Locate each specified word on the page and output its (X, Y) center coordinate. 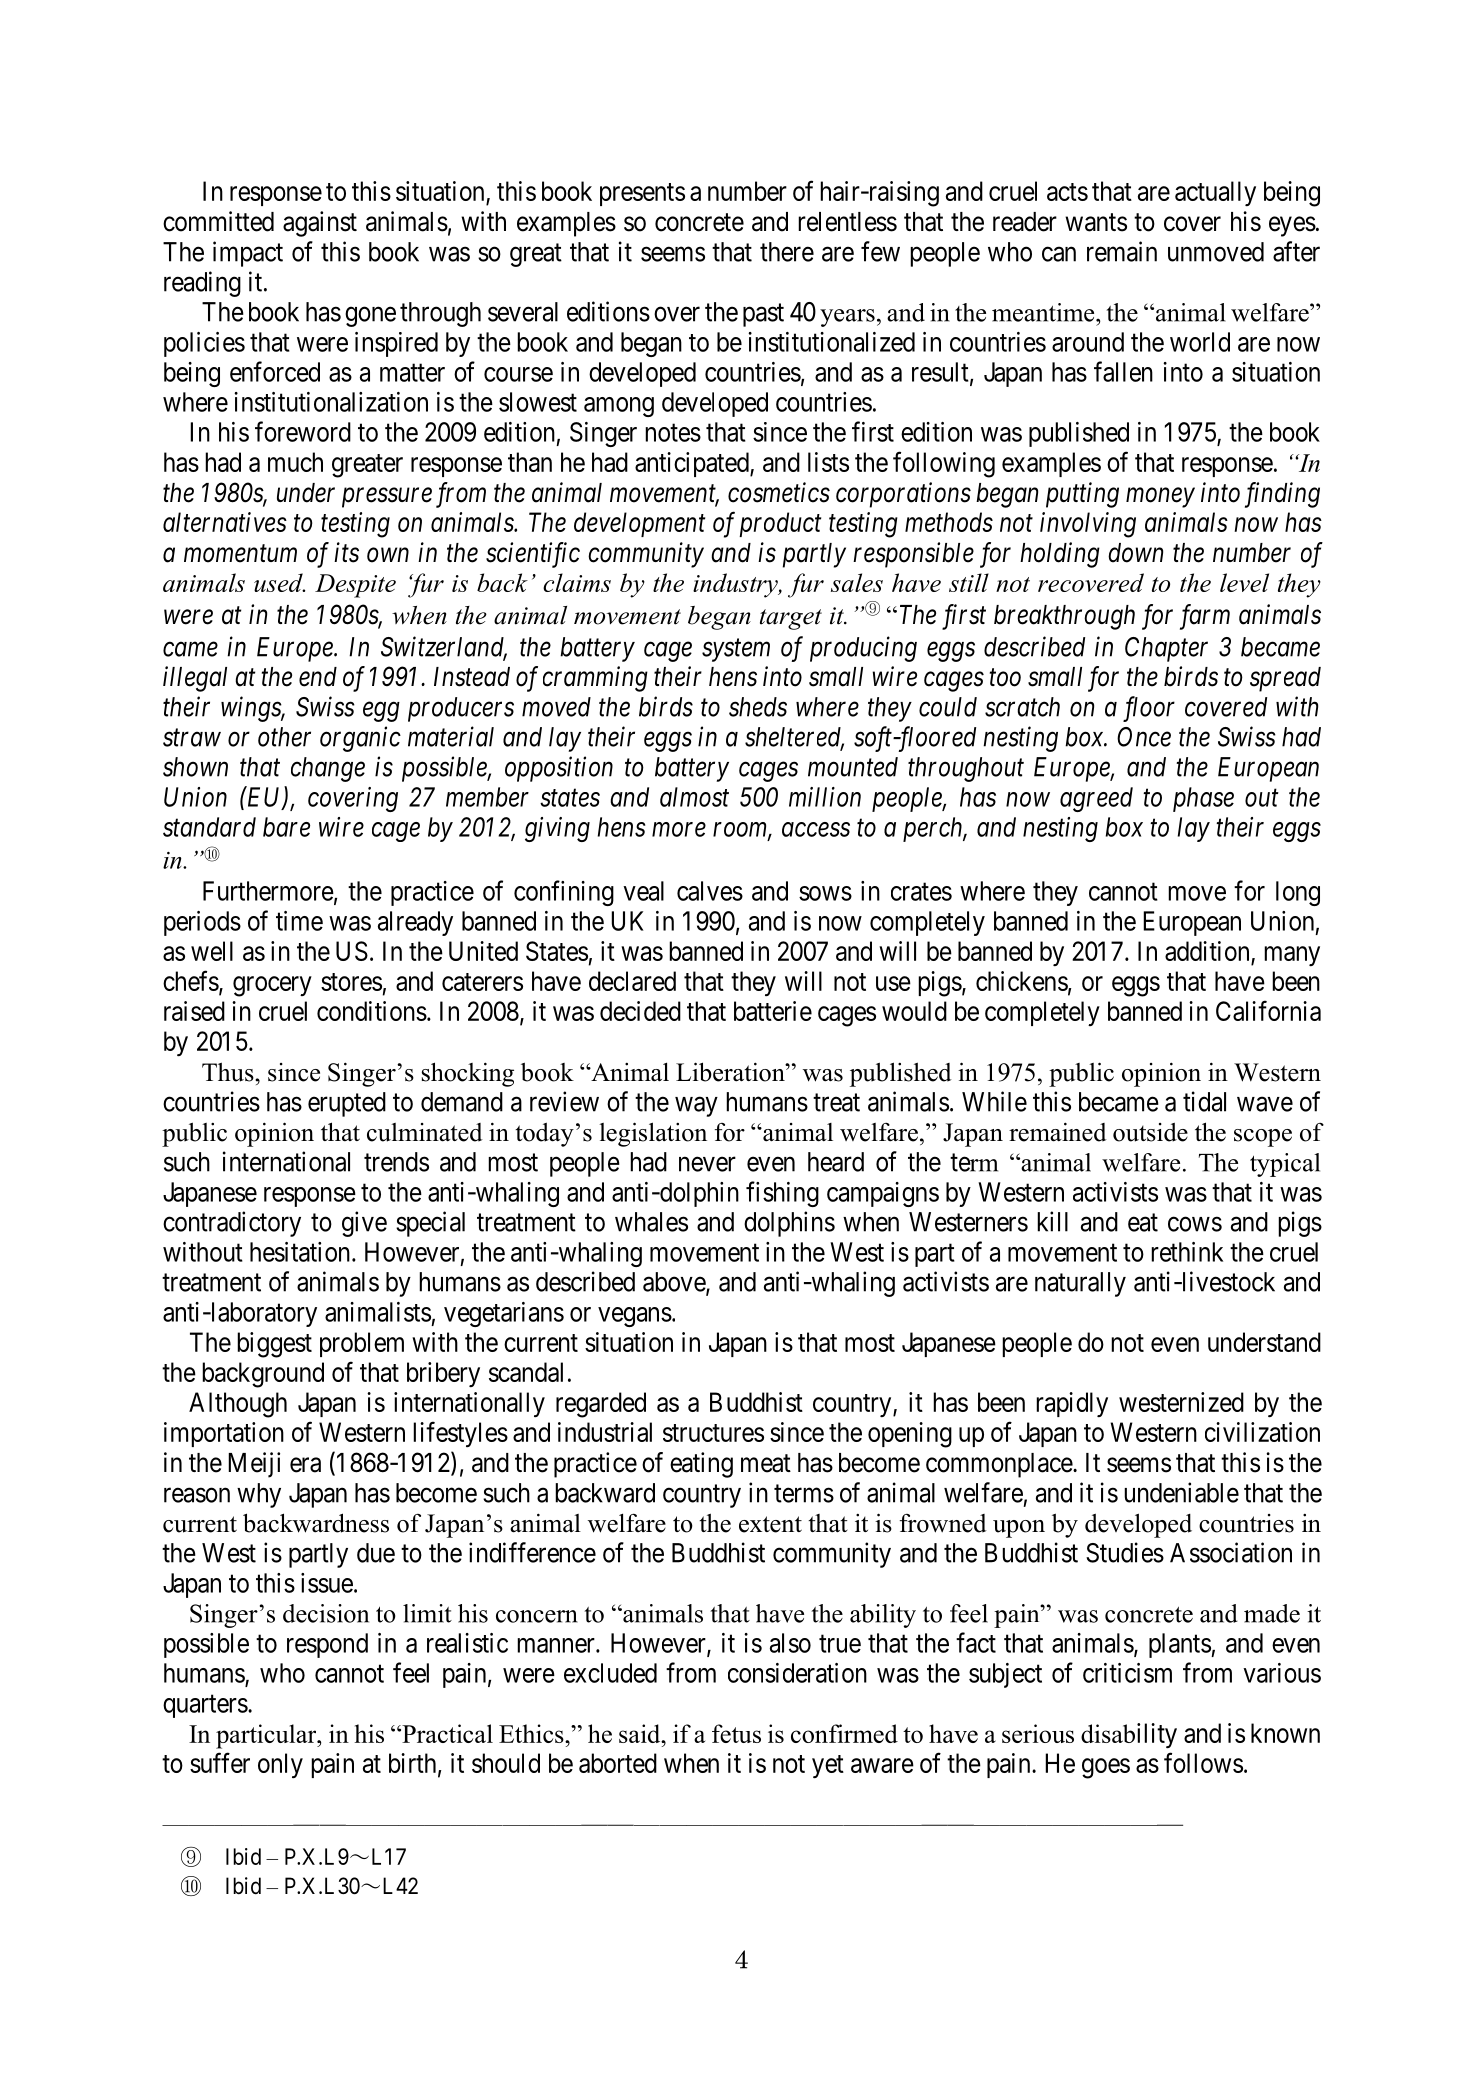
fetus (736, 1733)
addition (1207, 951)
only (280, 1765)
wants (1096, 222)
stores (351, 982)
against (320, 224)
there (787, 252)
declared (632, 981)
